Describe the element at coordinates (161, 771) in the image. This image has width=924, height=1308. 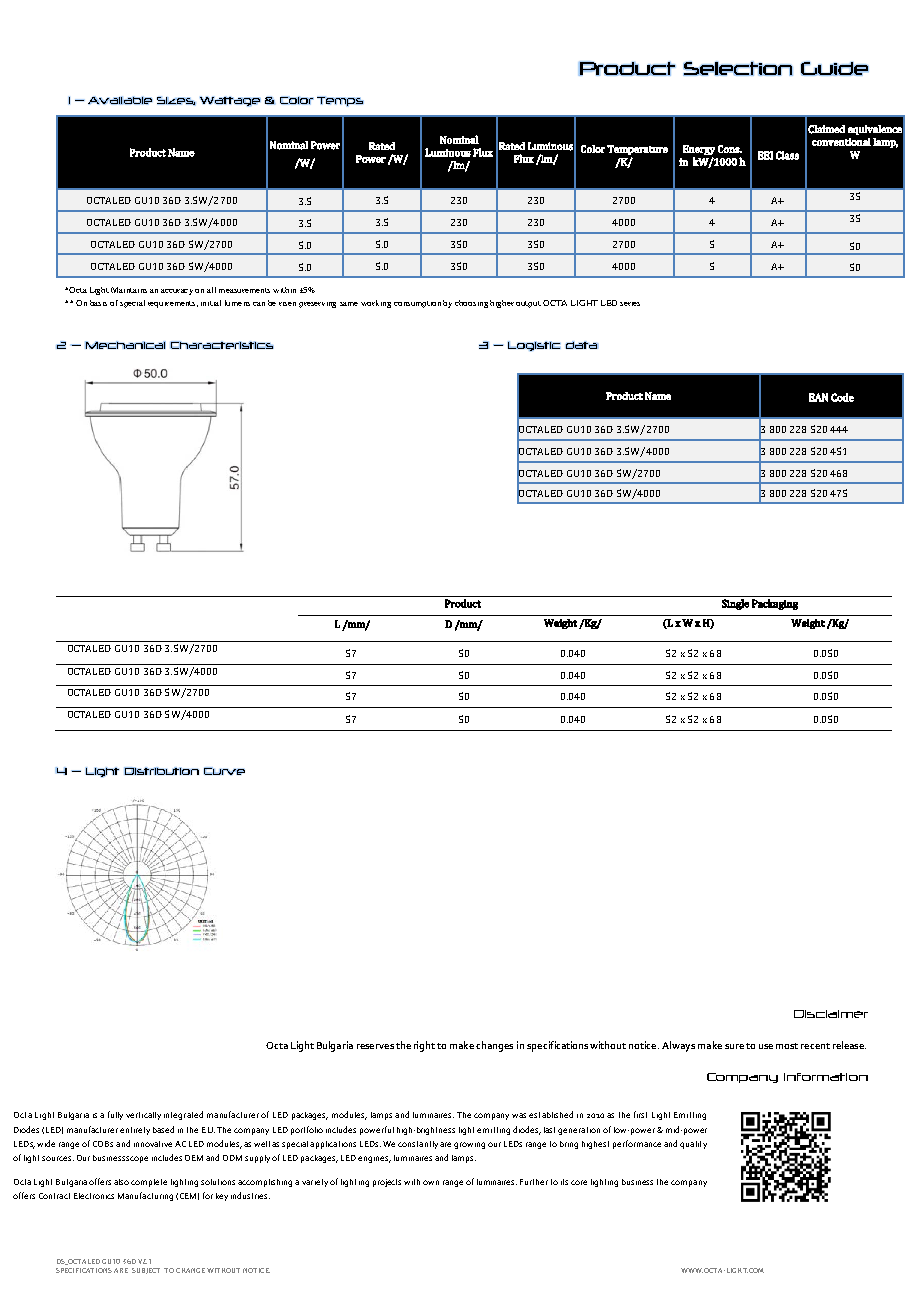
I see `Distribution` at that location.
